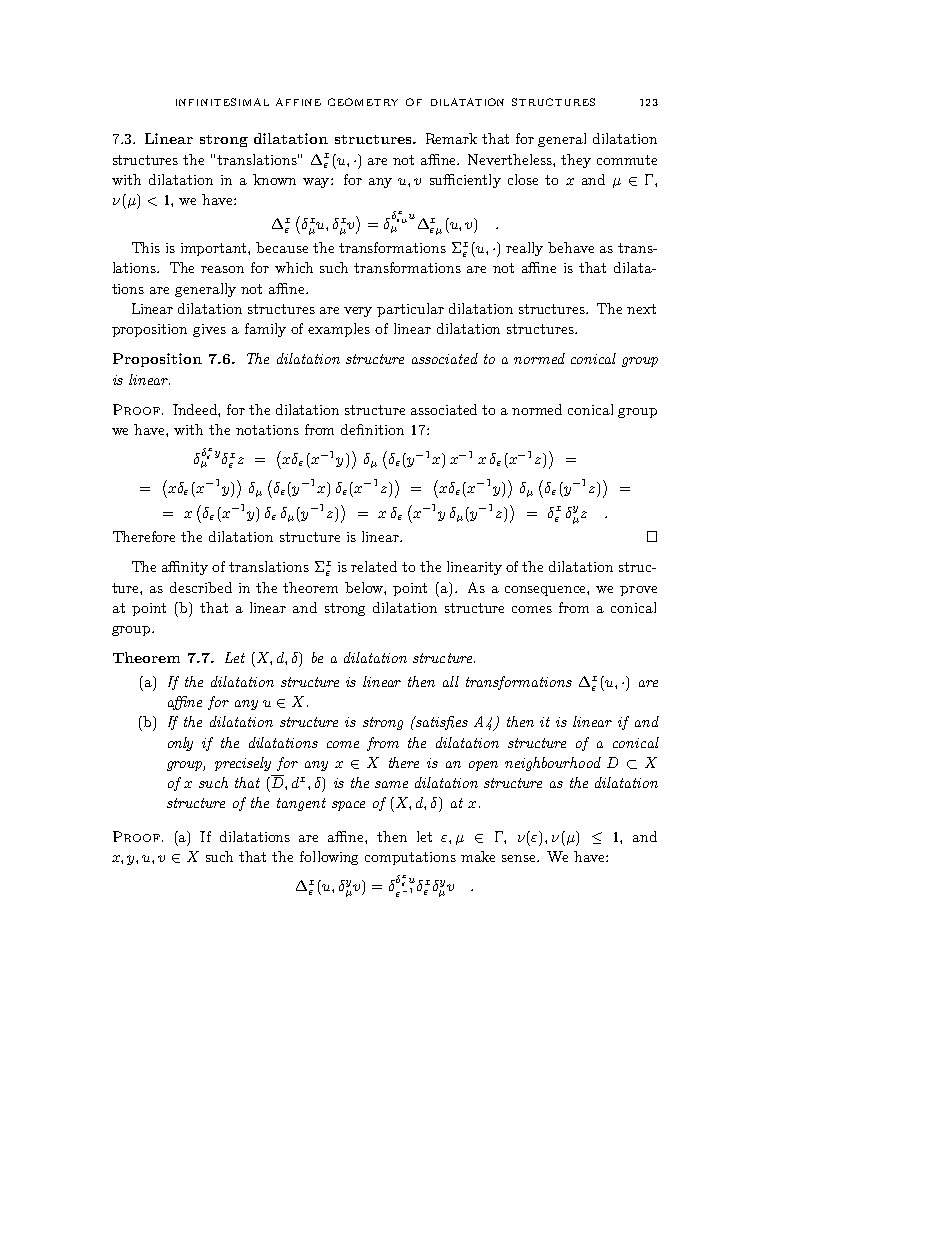 The width and height of the document is (952, 1233). What do you see at coordinates (222, 102) in the document?
I see `INFINITESIMAL` at bounding box center [222, 102].
